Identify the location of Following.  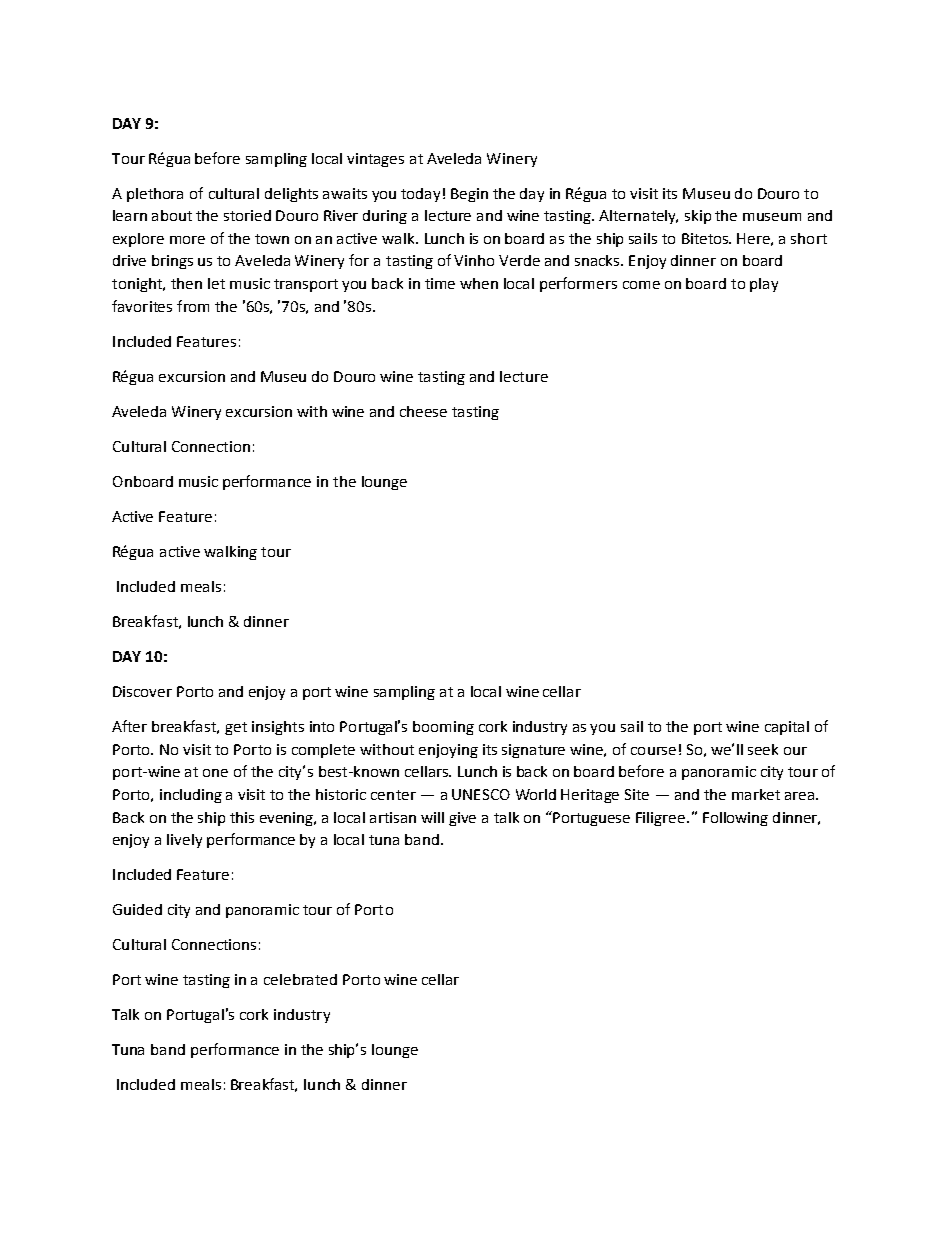
(735, 819).
